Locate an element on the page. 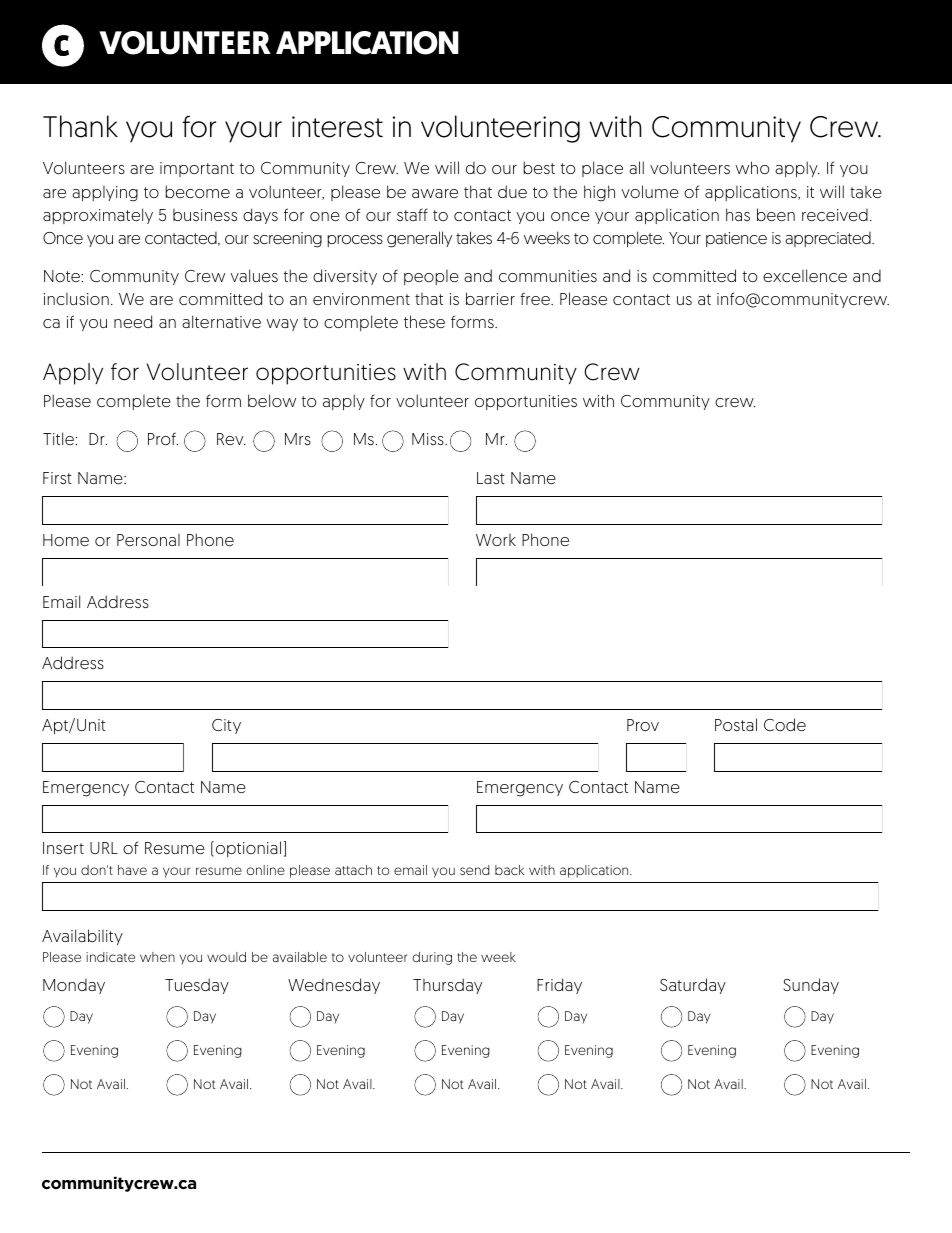  need is located at coordinates (133, 321).
